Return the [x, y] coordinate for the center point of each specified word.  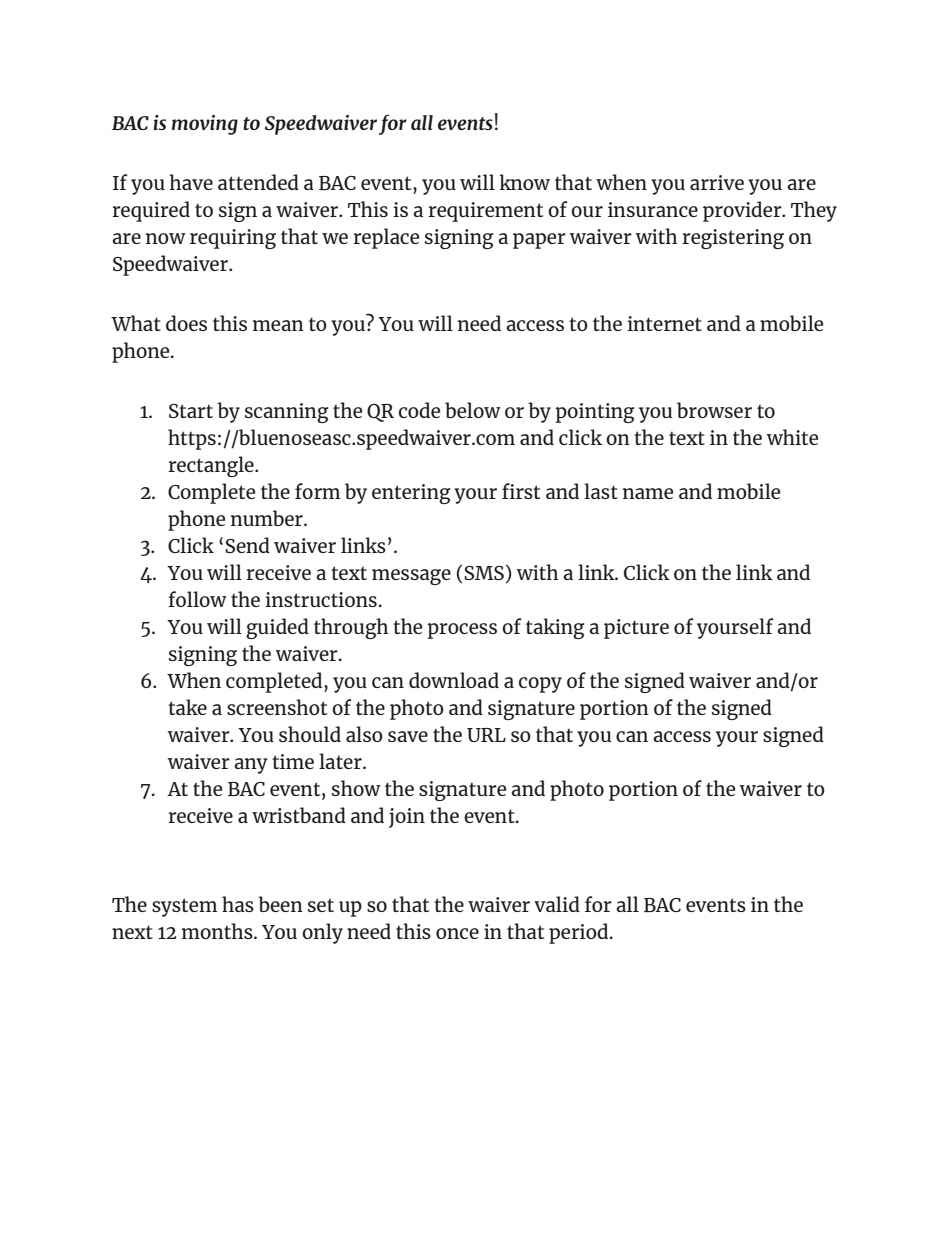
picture [636, 629]
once [457, 933]
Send [247, 545]
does [186, 323]
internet [664, 323]
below [473, 410]
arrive [717, 182]
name [648, 493]
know [524, 182]
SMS [484, 573]
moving [205, 125]
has [238, 904]
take [187, 707]
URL [486, 735]
